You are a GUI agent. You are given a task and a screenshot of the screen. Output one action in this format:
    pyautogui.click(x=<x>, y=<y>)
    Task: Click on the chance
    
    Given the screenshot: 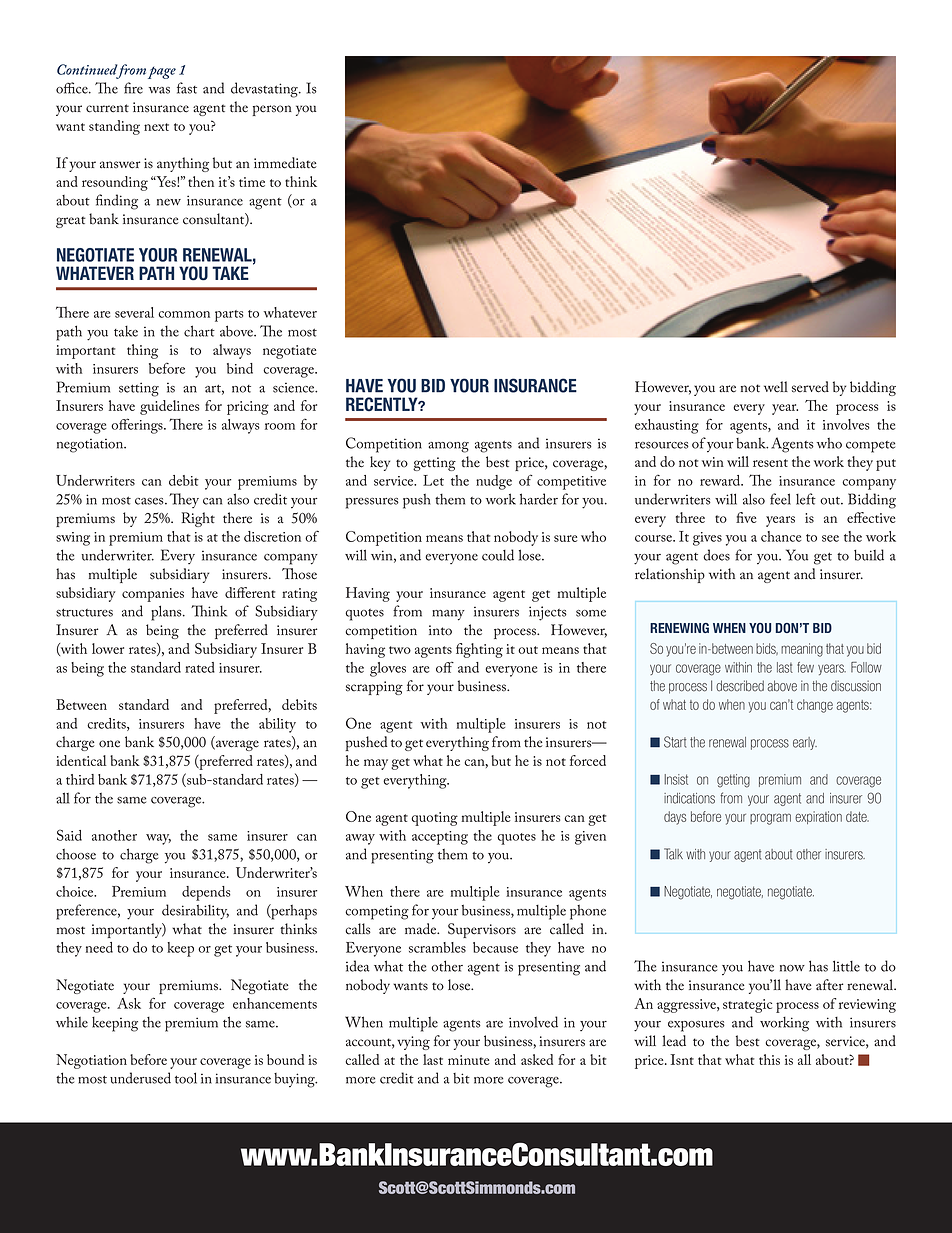 What is the action you would take?
    pyautogui.click(x=781, y=536)
